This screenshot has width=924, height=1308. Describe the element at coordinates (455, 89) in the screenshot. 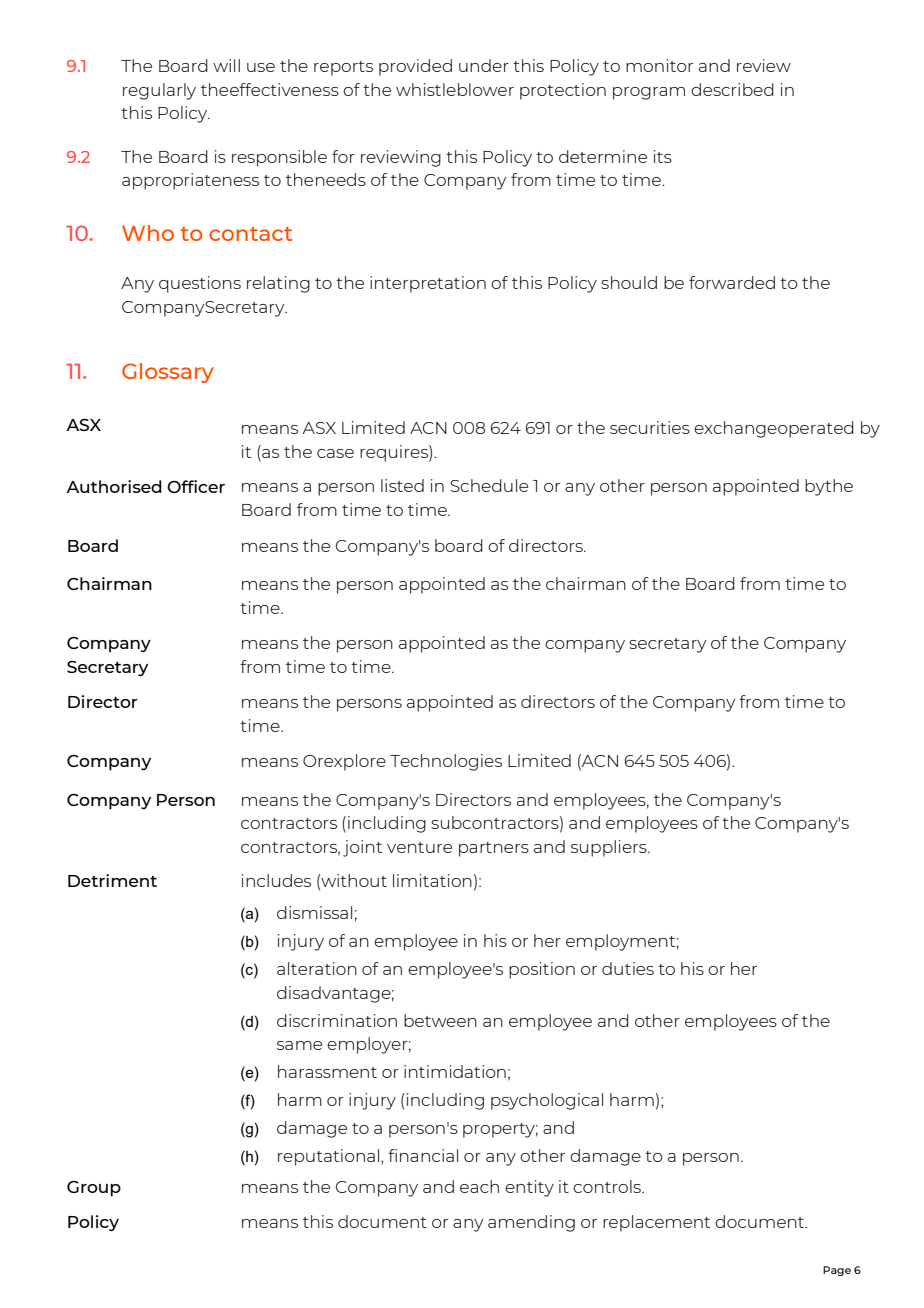

I see `whistleblower` at that location.
